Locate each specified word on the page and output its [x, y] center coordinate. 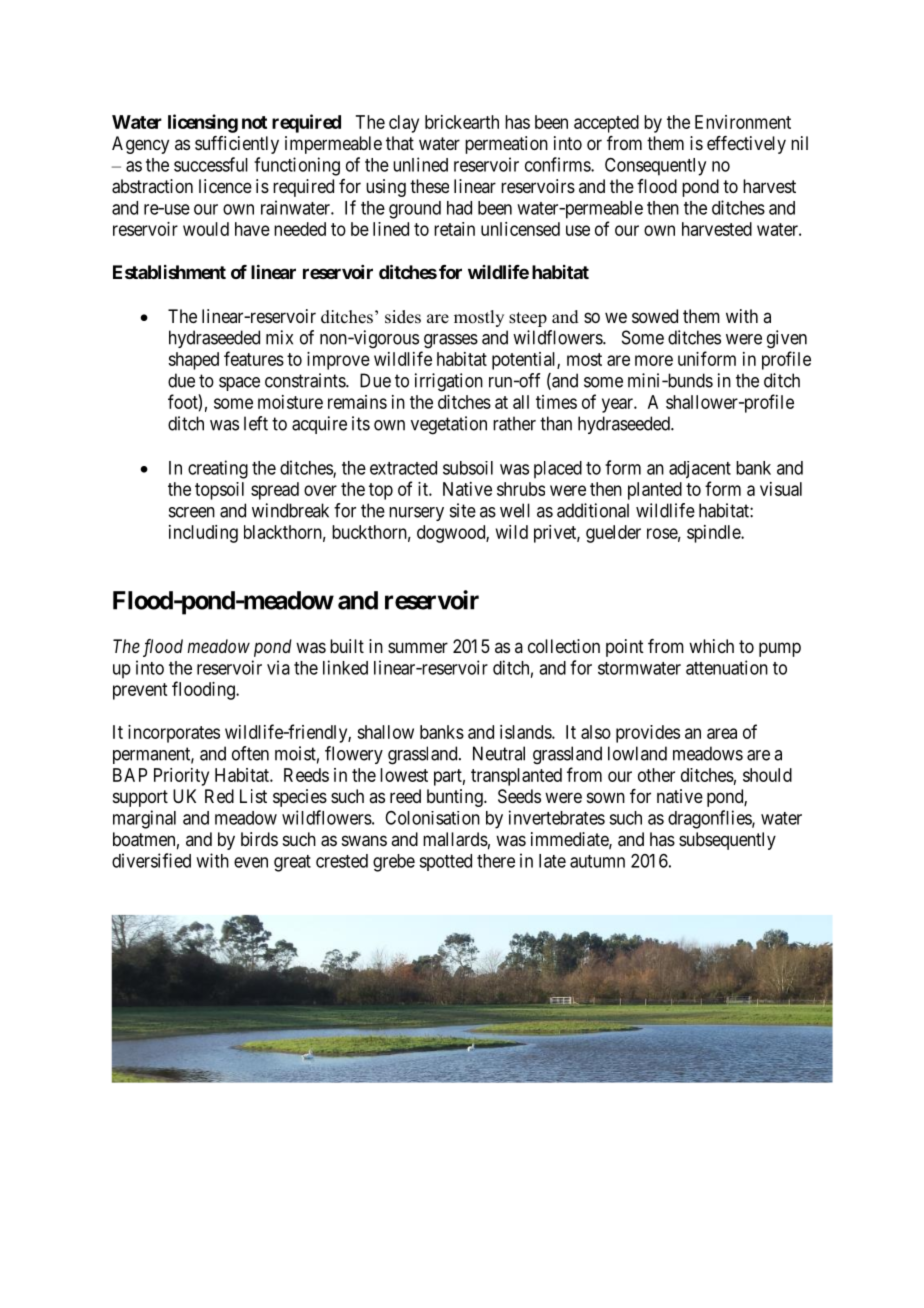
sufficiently [237, 145]
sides [403, 317]
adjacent [700, 470]
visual [781, 489]
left [256, 423]
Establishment [169, 272]
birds [259, 839]
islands [526, 732]
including [203, 534]
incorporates [174, 734]
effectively [746, 145]
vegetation [449, 425]
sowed [655, 316]
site [463, 510]
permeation [506, 145]
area [722, 733]
